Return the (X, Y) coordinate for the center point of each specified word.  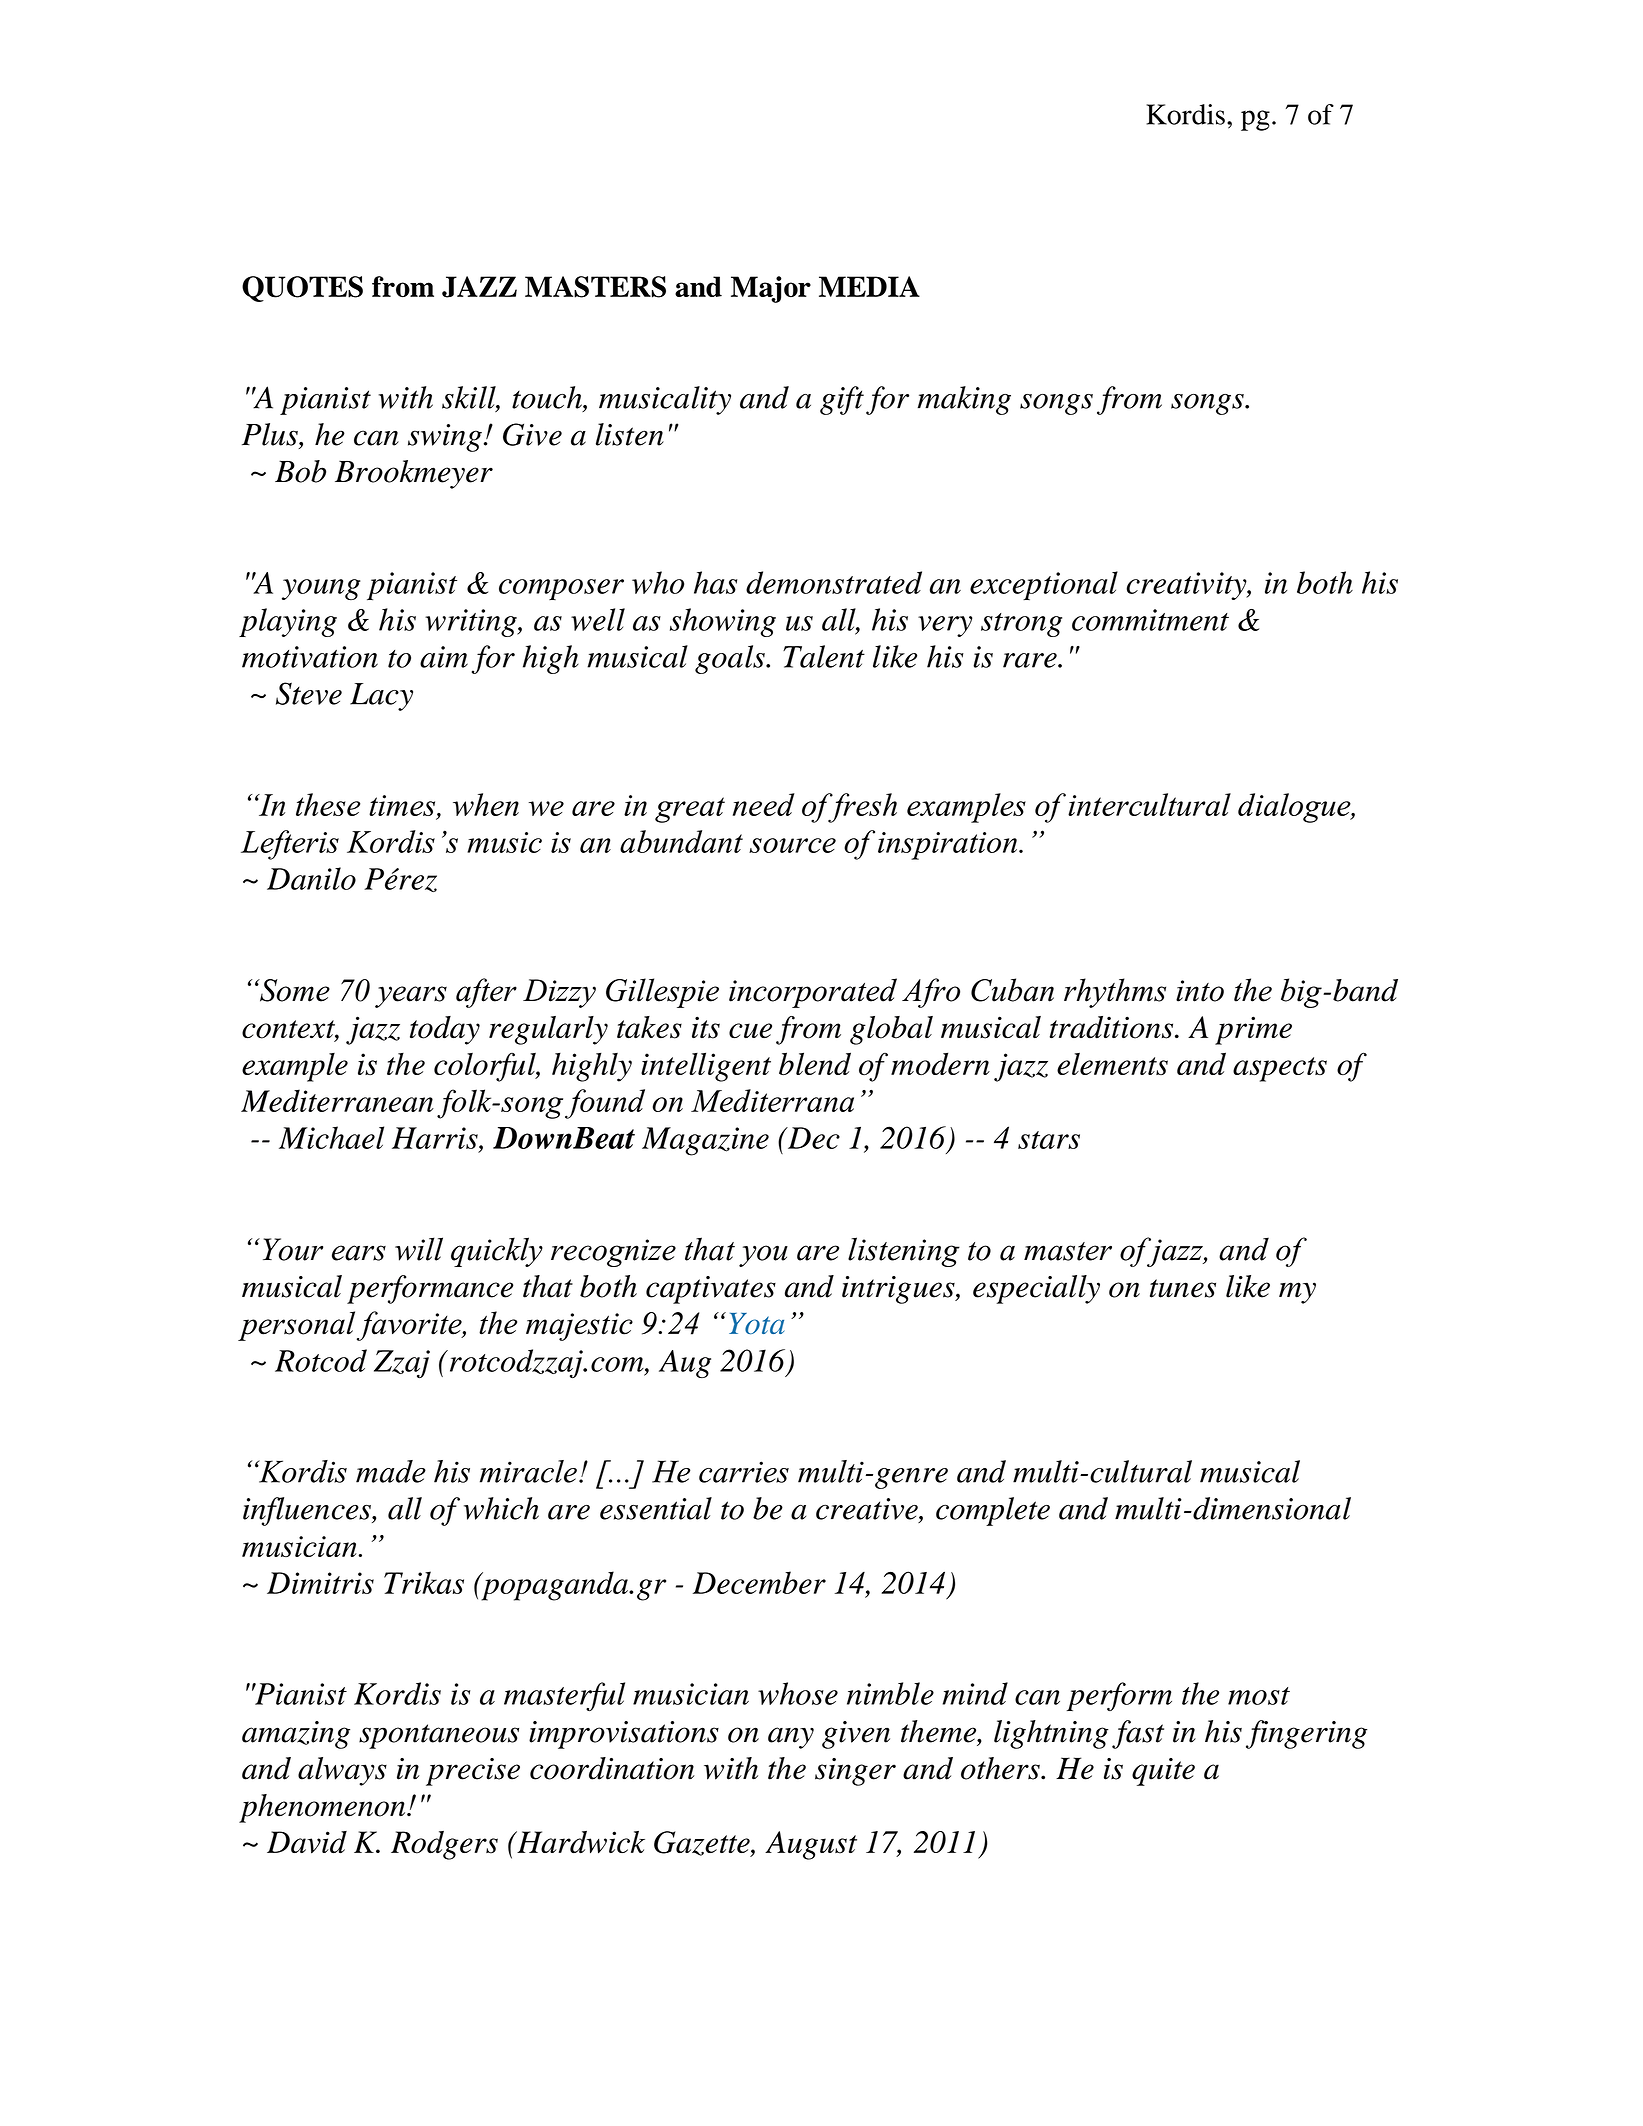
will (419, 1249)
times (403, 805)
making (964, 400)
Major (771, 289)
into (1200, 991)
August (811, 1845)
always (342, 1771)
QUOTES (302, 289)
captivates (711, 1290)
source (792, 845)
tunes (1183, 1288)
